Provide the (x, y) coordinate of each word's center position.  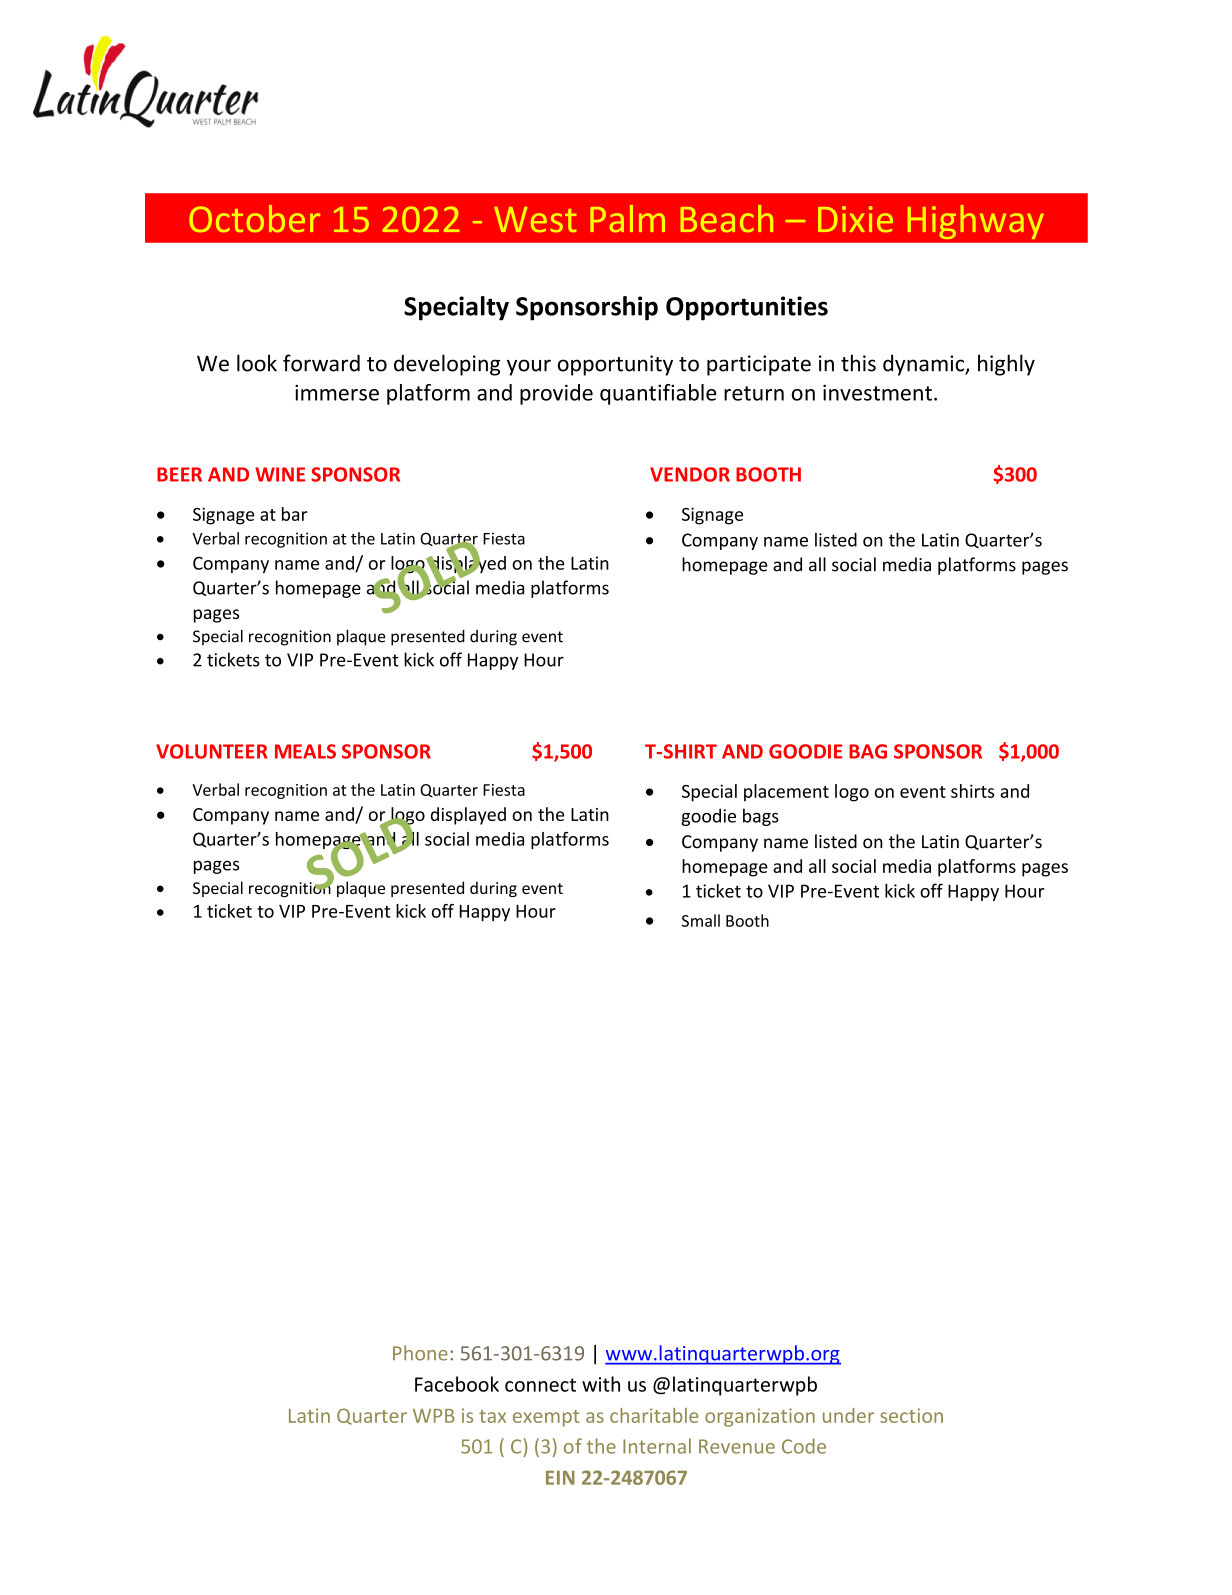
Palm (627, 218)
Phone (420, 1353)
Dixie (855, 219)
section (911, 1415)
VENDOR (690, 474)
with (601, 1384)
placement (786, 793)
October (254, 218)
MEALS (305, 751)
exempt (546, 1418)
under (848, 1415)
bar (294, 514)
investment (877, 392)
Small (701, 920)
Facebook (457, 1384)
